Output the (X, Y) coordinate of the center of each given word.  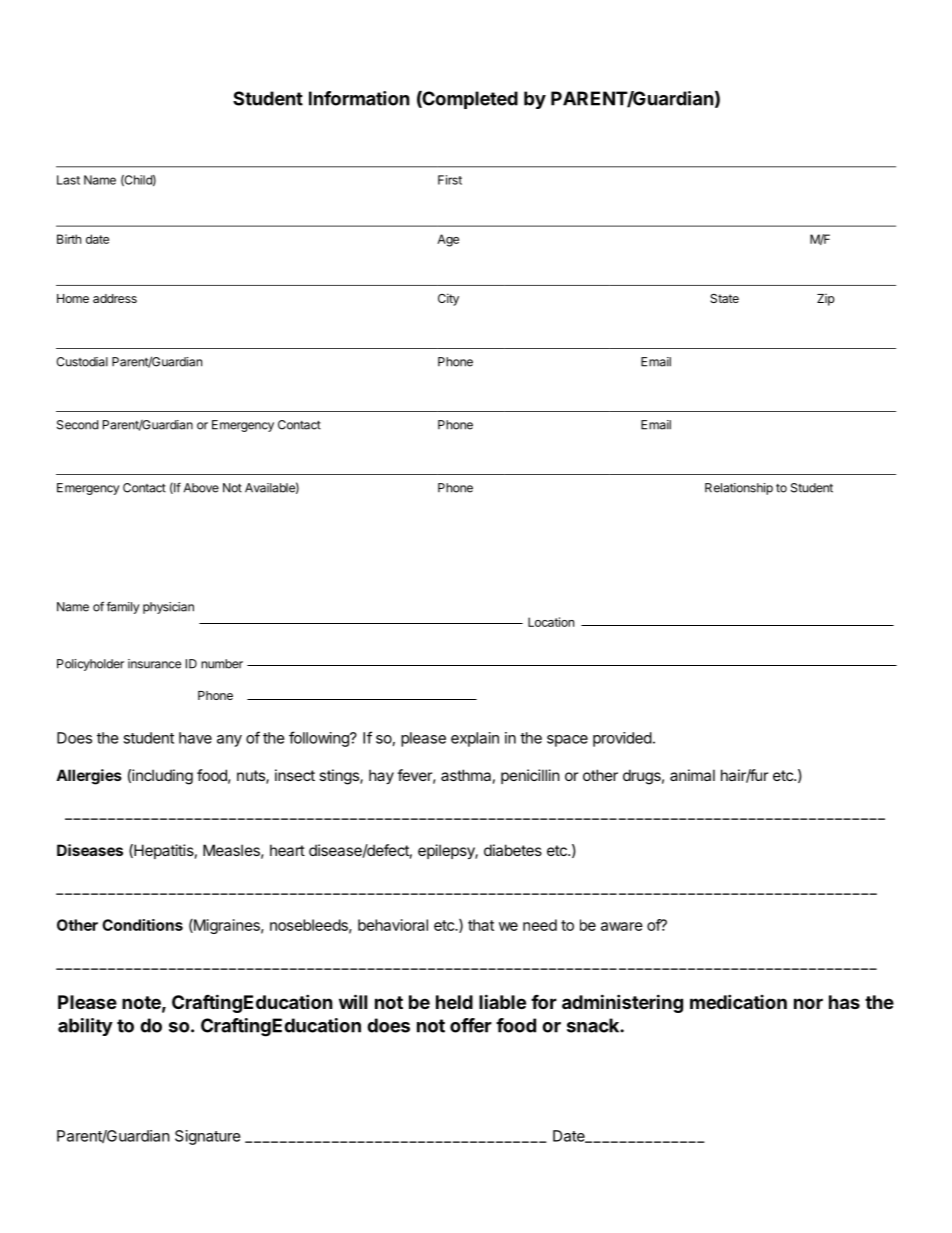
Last (68, 180)
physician (168, 608)
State (724, 298)
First (450, 180)
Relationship (739, 489)
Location (551, 622)
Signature (208, 1137)
